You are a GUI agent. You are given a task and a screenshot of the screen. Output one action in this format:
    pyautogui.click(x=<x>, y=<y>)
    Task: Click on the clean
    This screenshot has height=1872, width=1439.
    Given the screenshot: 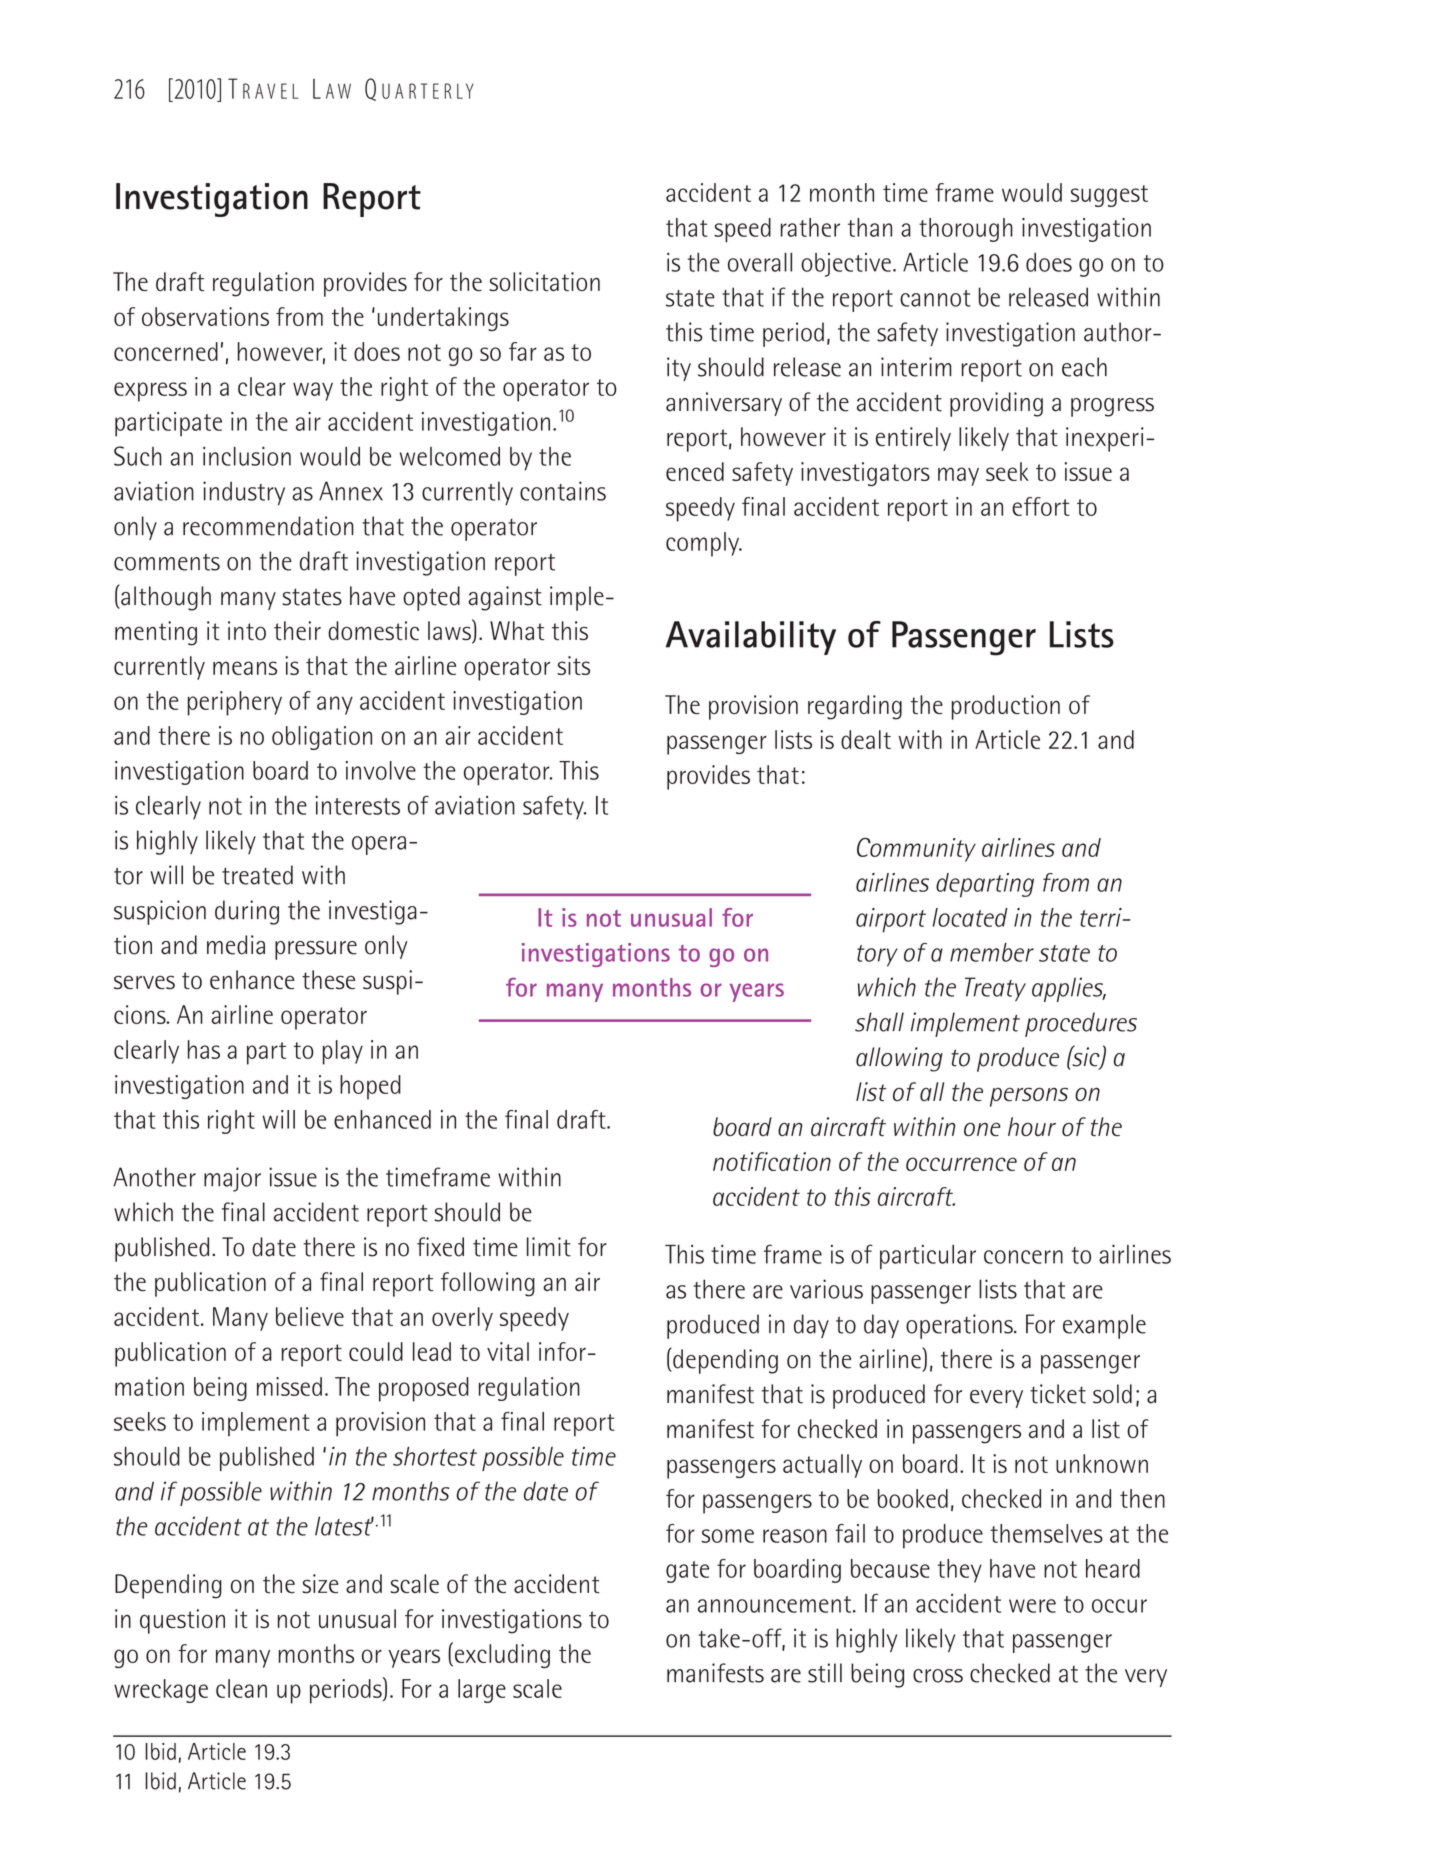 What is the action you would take?
    pyautogui.click(x=241, y=1688)
